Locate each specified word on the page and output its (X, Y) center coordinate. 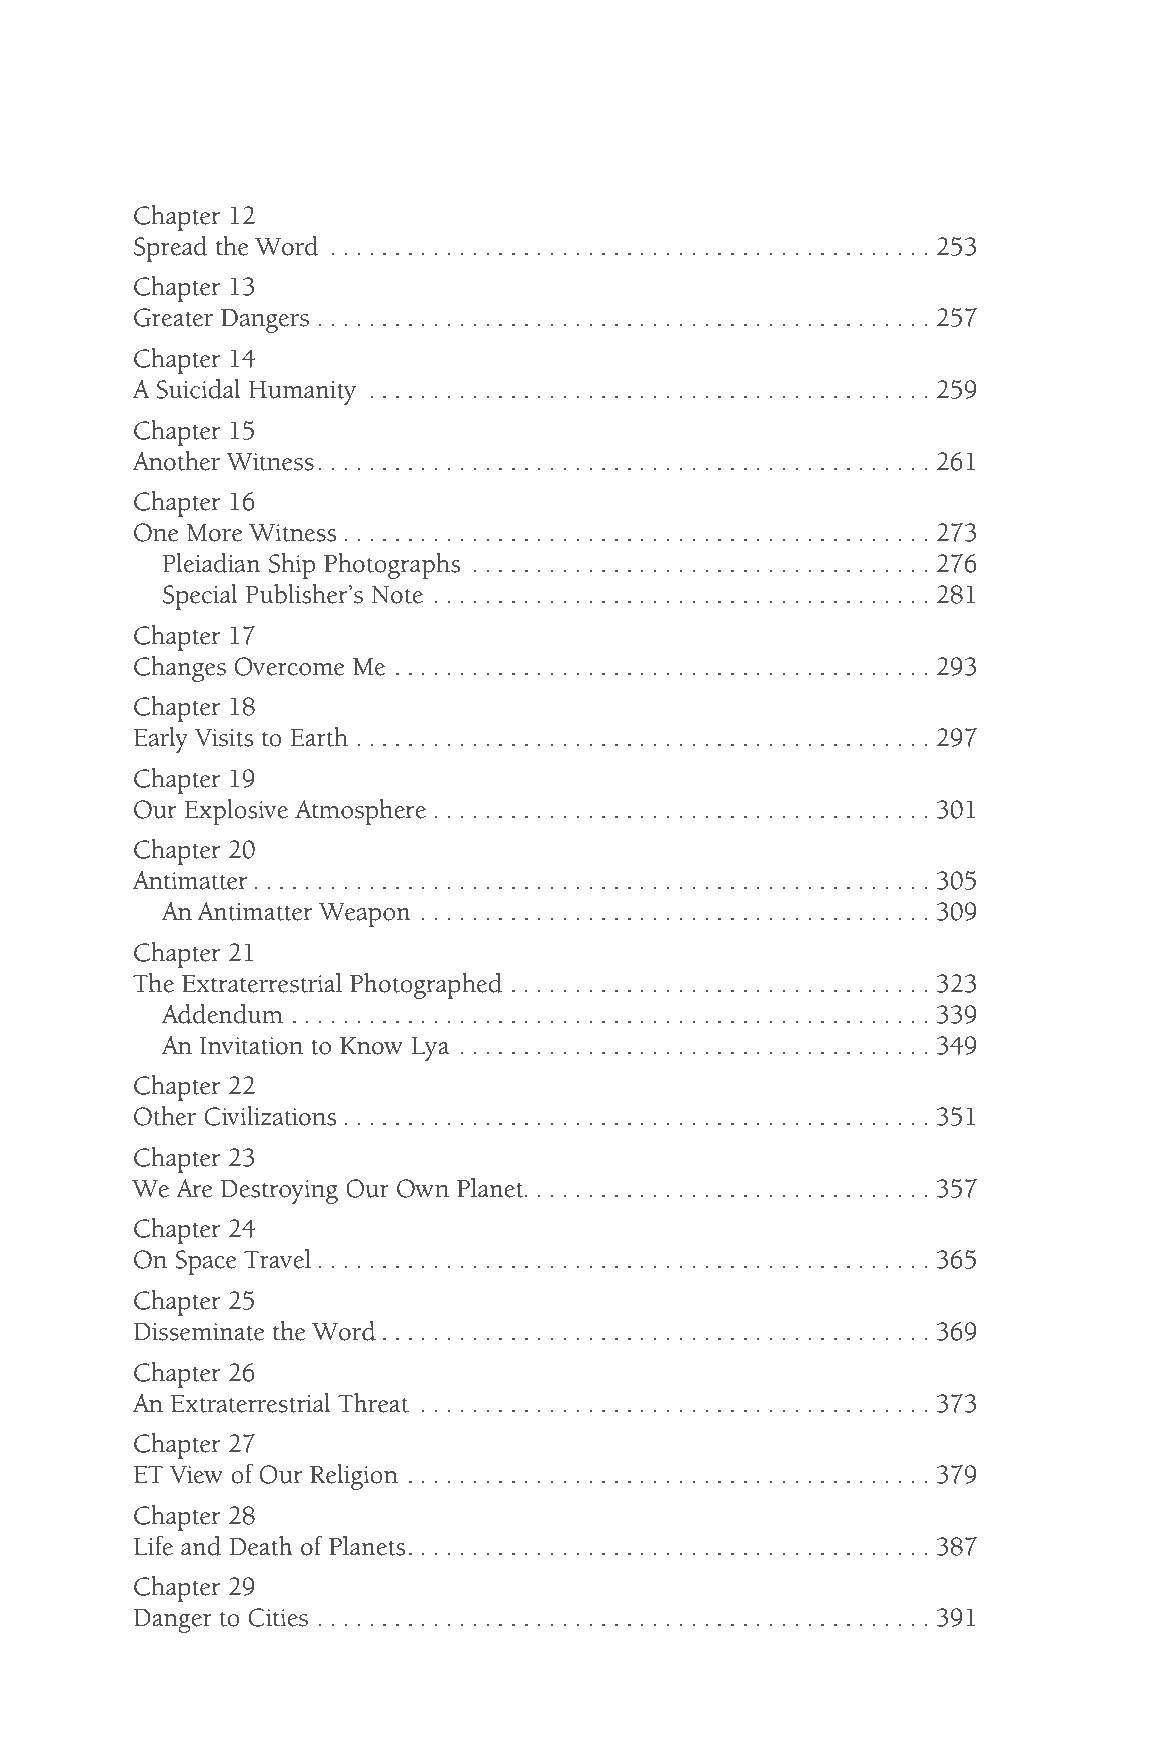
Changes (180, 669)
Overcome (290, 666)
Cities (278, 1617)
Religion (354, 1477)
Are (194, 1188)
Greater (173, 317)
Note (397, 595)
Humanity (302, 393)
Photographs (392, 566)
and (201, 1546)
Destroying (279, 1192)
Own (423, 1188)
